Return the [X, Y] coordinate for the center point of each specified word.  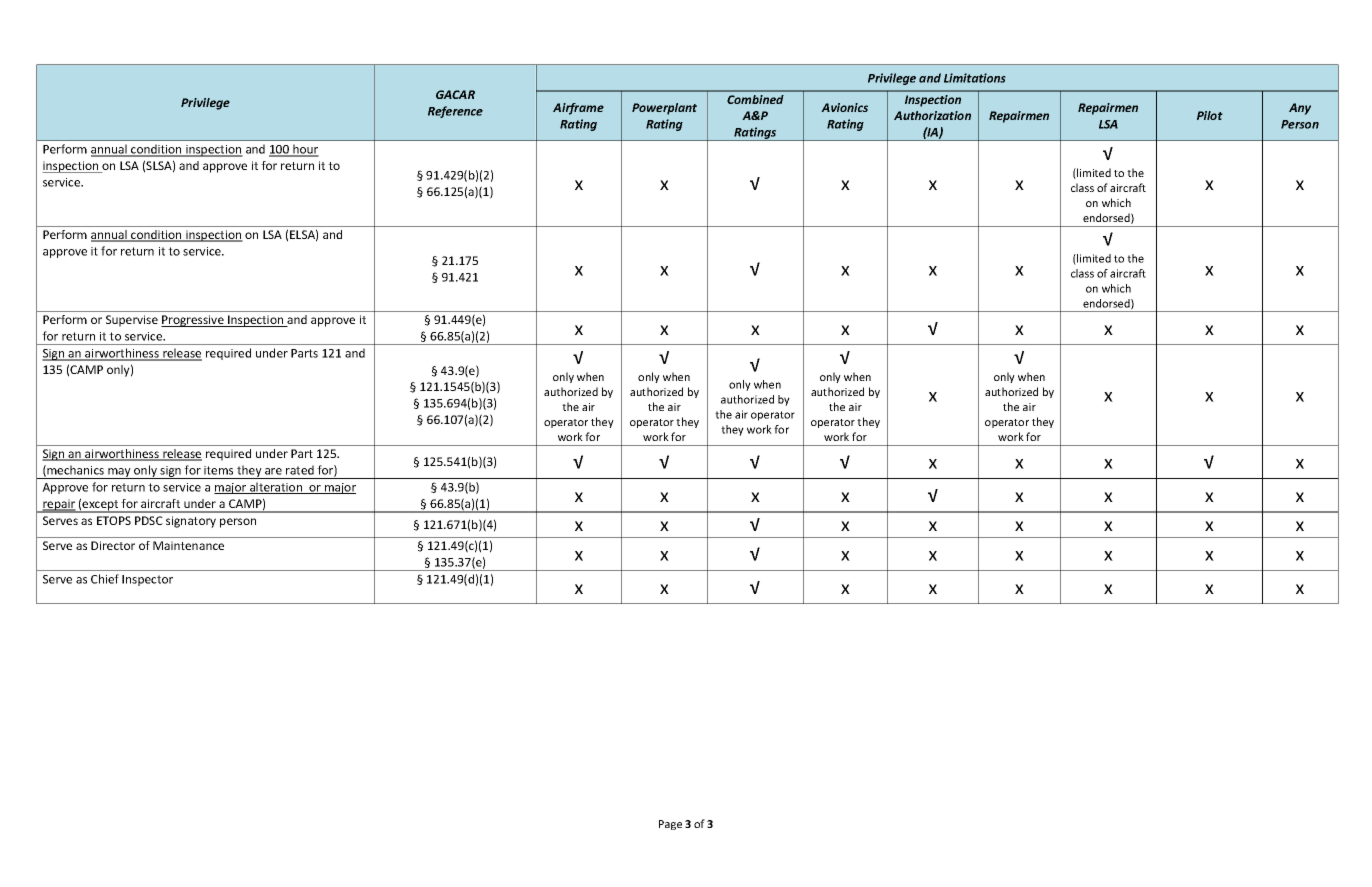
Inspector [147, 580]
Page [670, 825]
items [218, 470]
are [273, 471]
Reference [455, 112]
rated [300, 470]
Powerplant [664, 109]
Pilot [1210, 115]
